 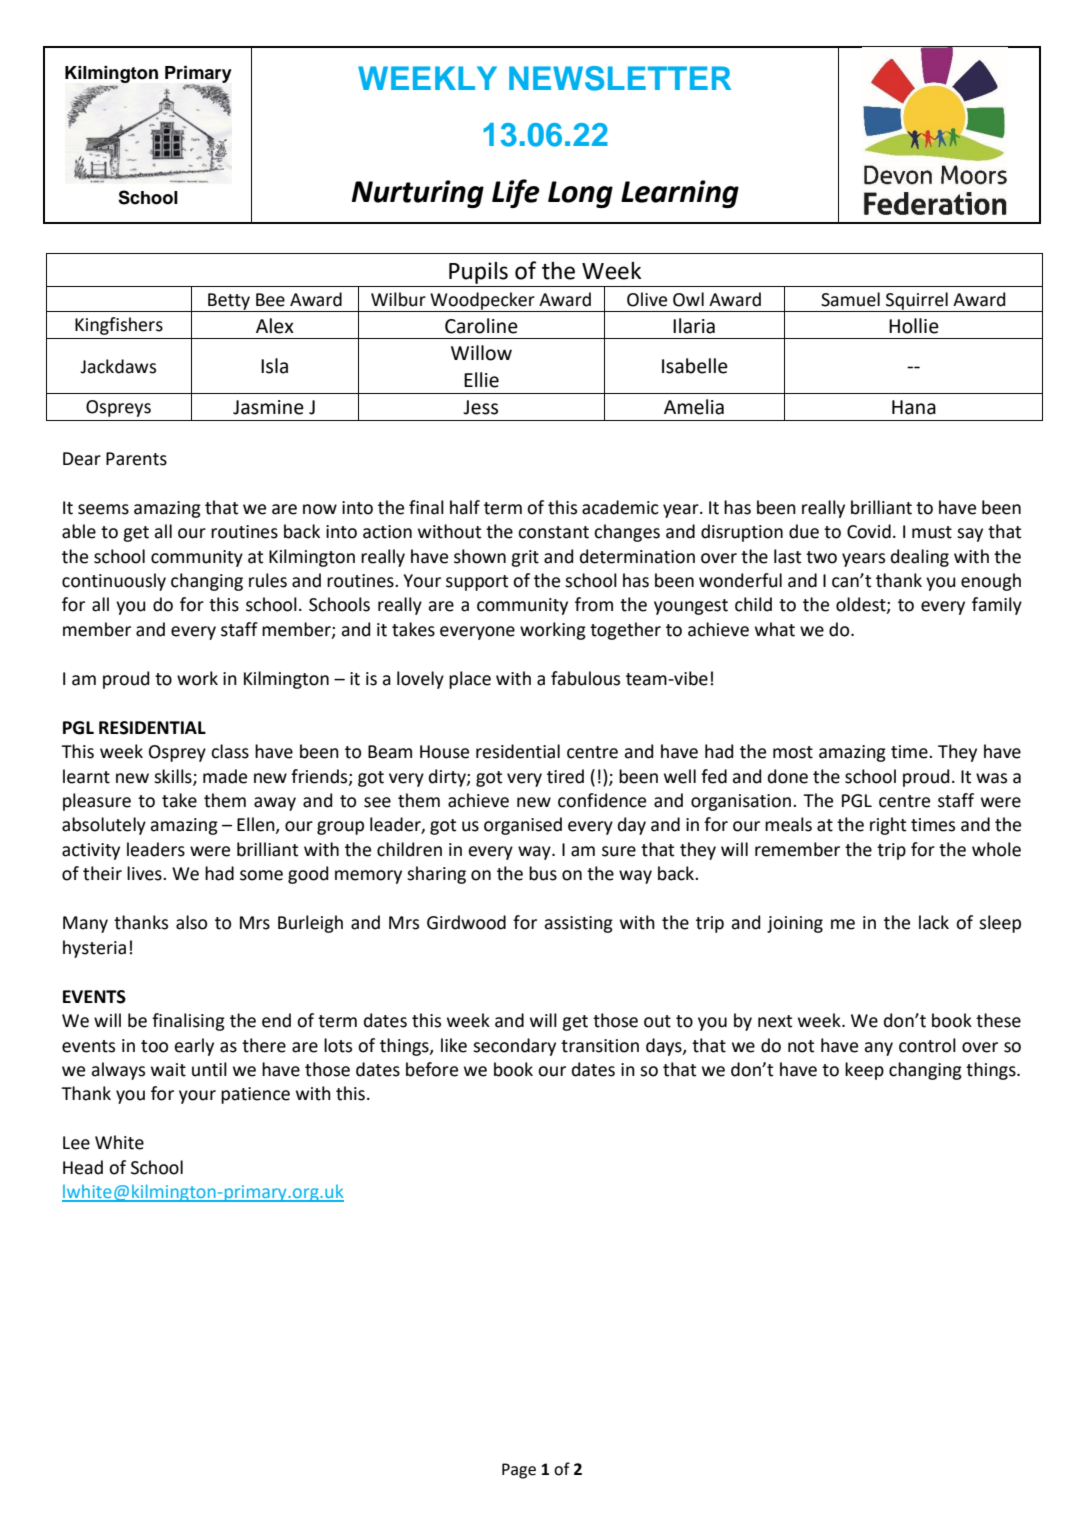 What do you see at coordinates (519, 1471) in the image?
I see `Page` at bounding box center [519, 1471].
